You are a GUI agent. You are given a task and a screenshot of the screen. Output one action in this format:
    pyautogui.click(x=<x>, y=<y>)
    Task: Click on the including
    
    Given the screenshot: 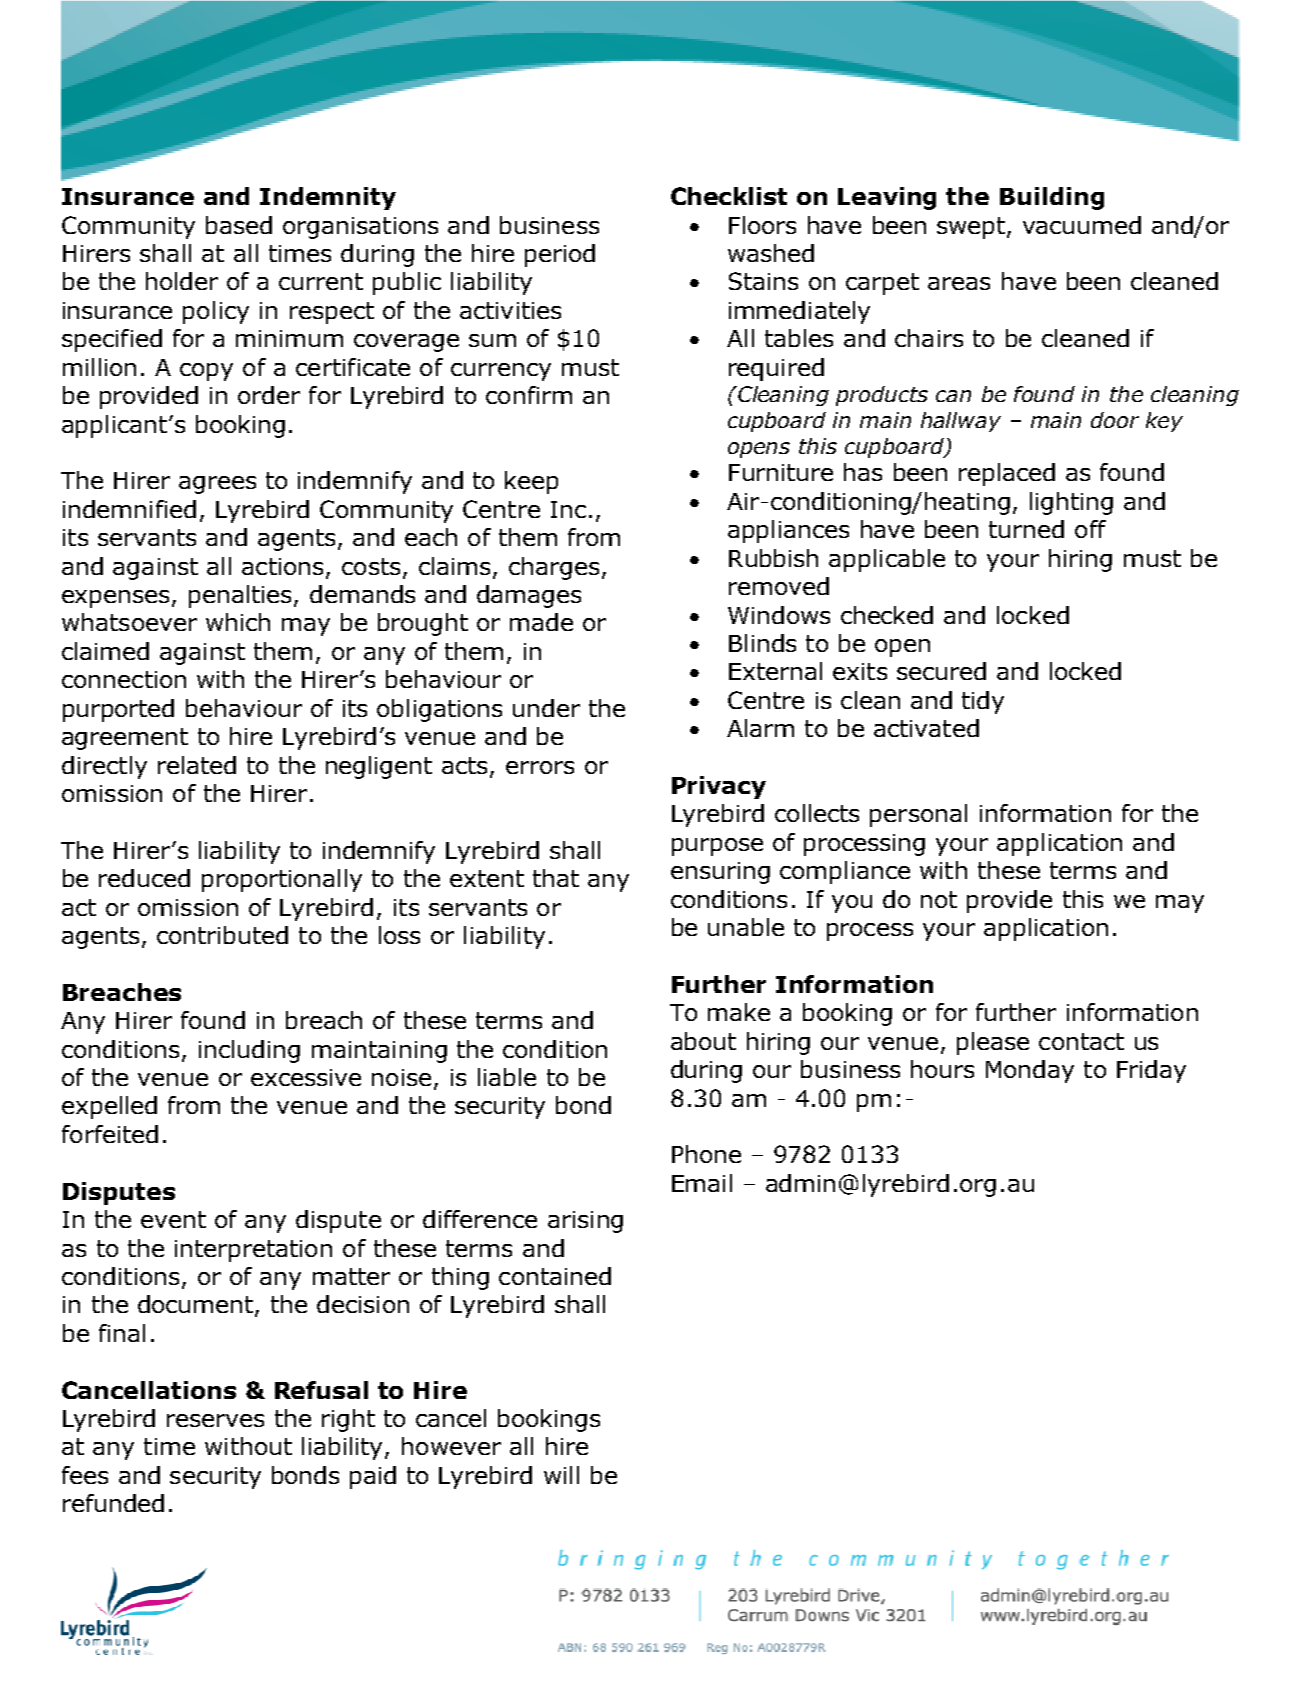 What is the action you would take?
    pyautogui.click(x=249, y=1051)
